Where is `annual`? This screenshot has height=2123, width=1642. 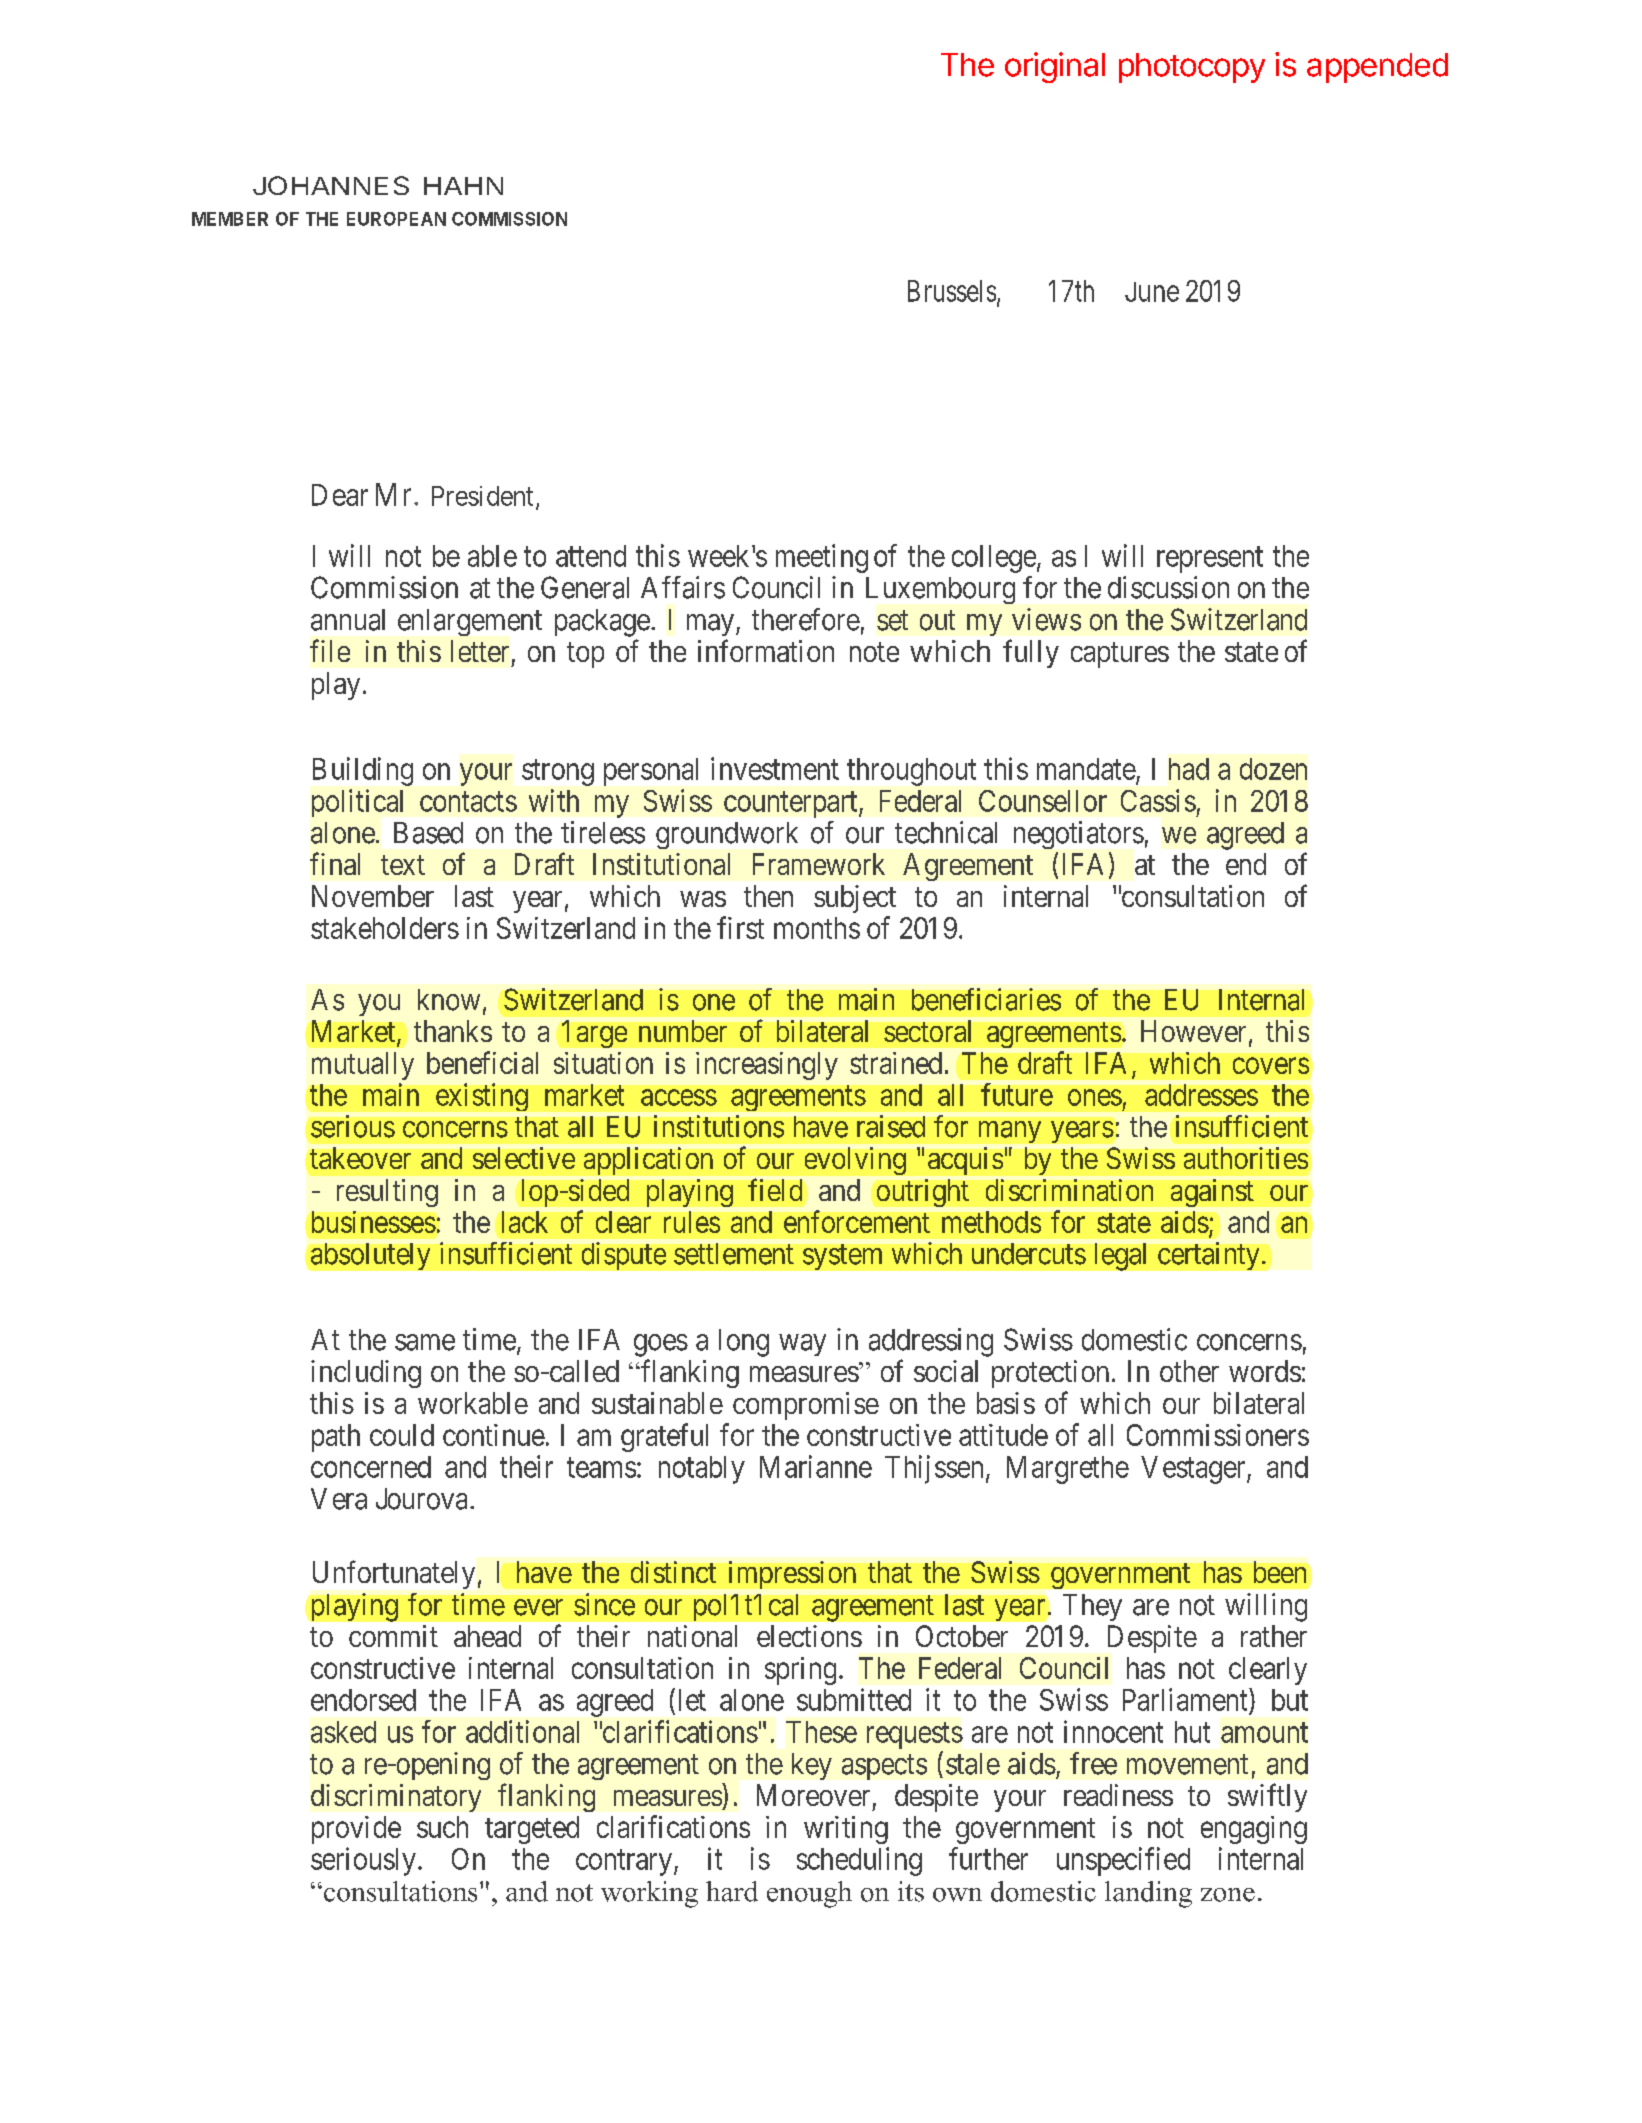 annual is located at coordinates (348, 620).
